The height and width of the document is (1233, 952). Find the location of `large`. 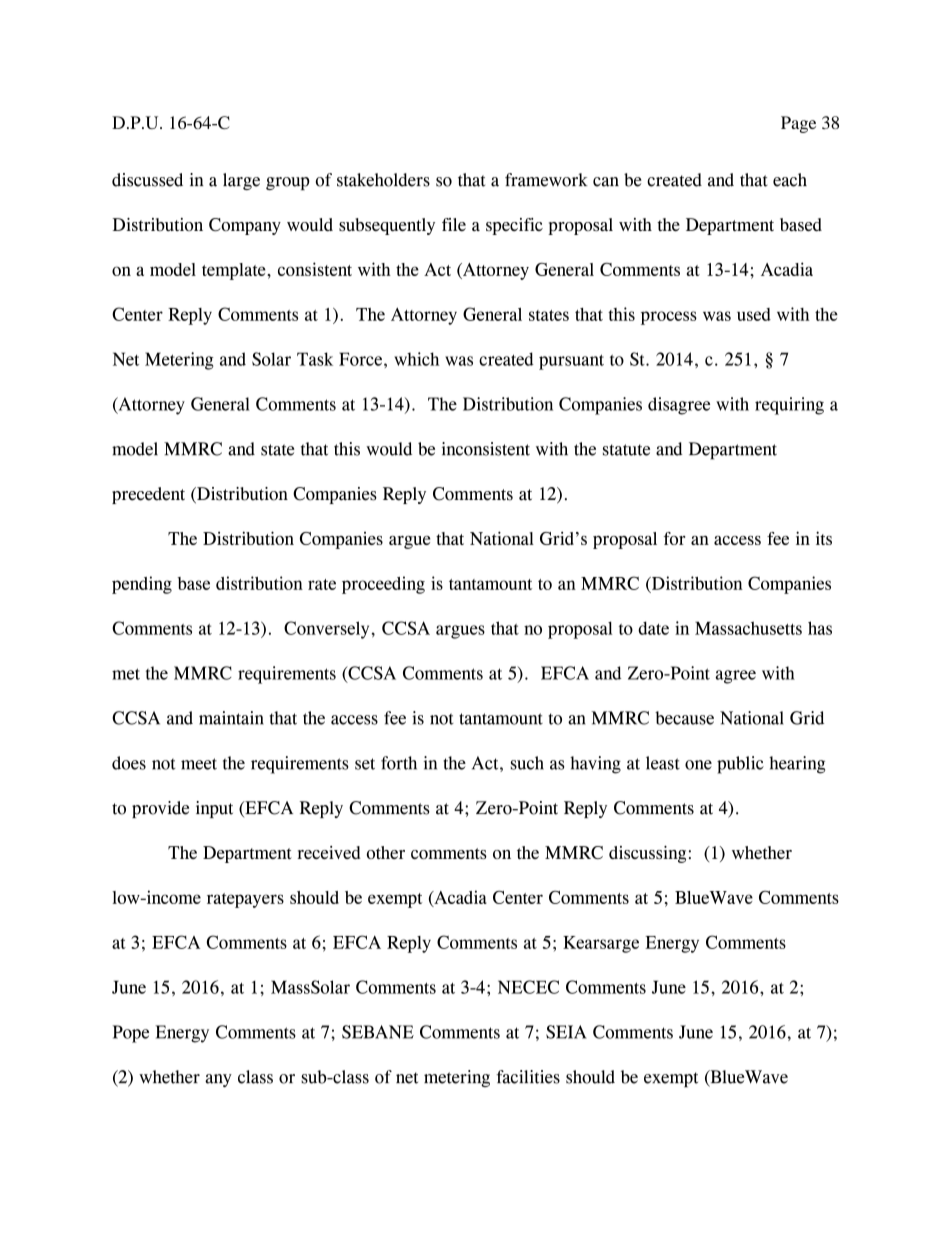

large is located at coordinates (241, 181).
